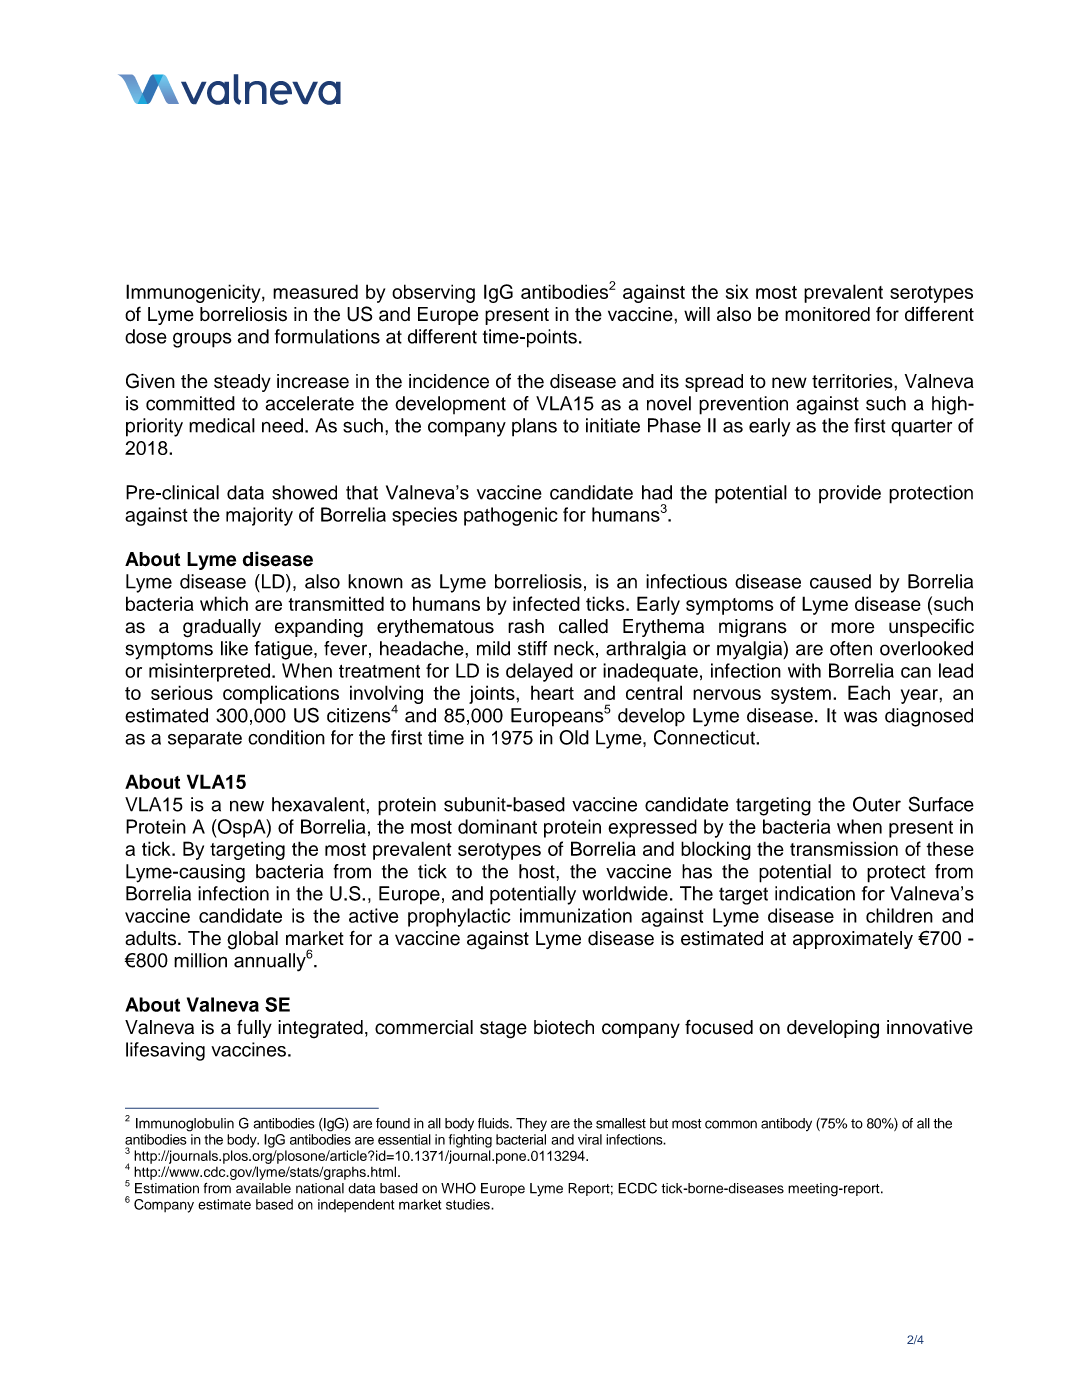 The image size is (1078, 1395). Describe the element at coordinates (576, 915) in the image. I see `immunization` at that location.
